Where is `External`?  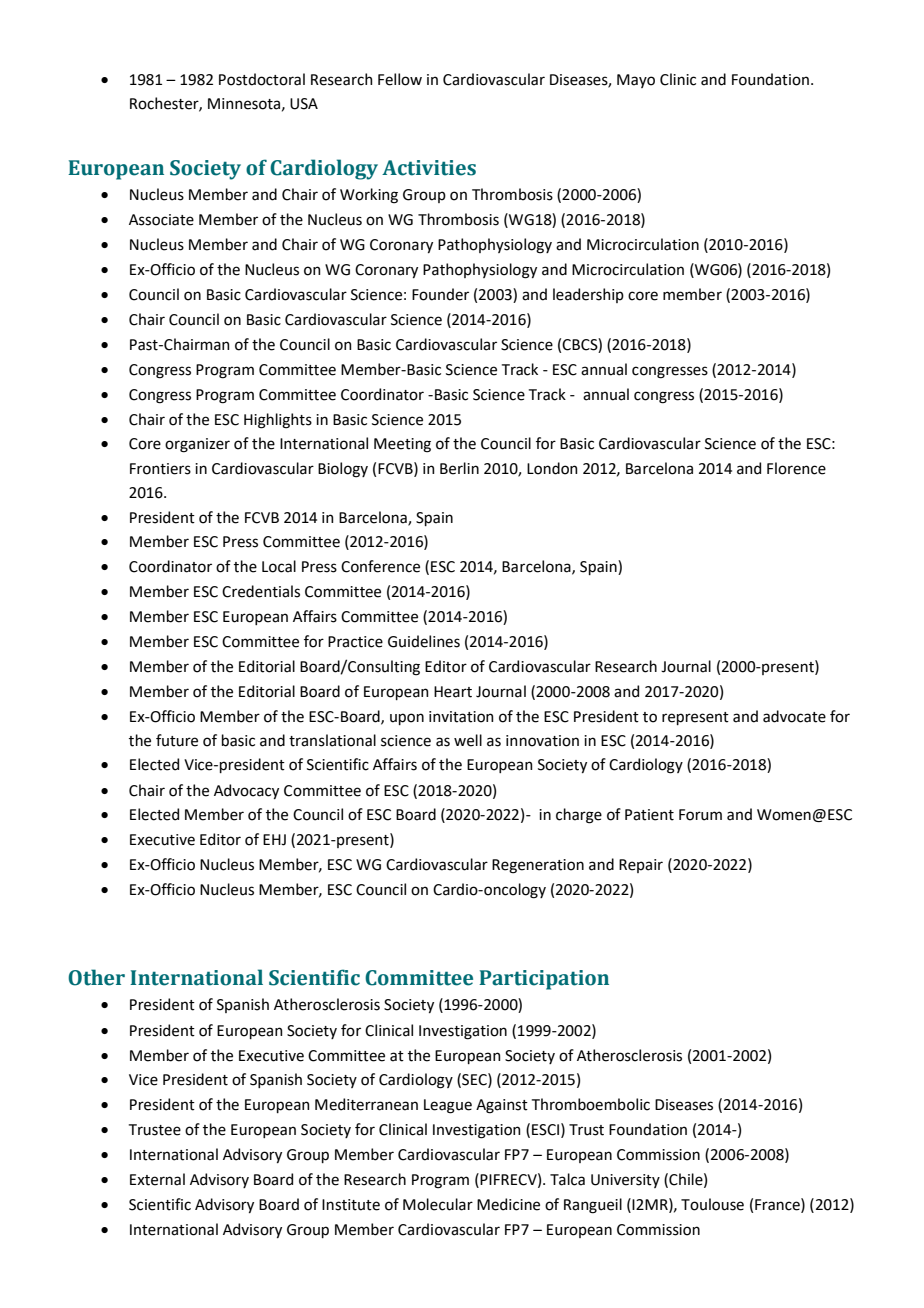 External is located at coordinates (157, 1179).
